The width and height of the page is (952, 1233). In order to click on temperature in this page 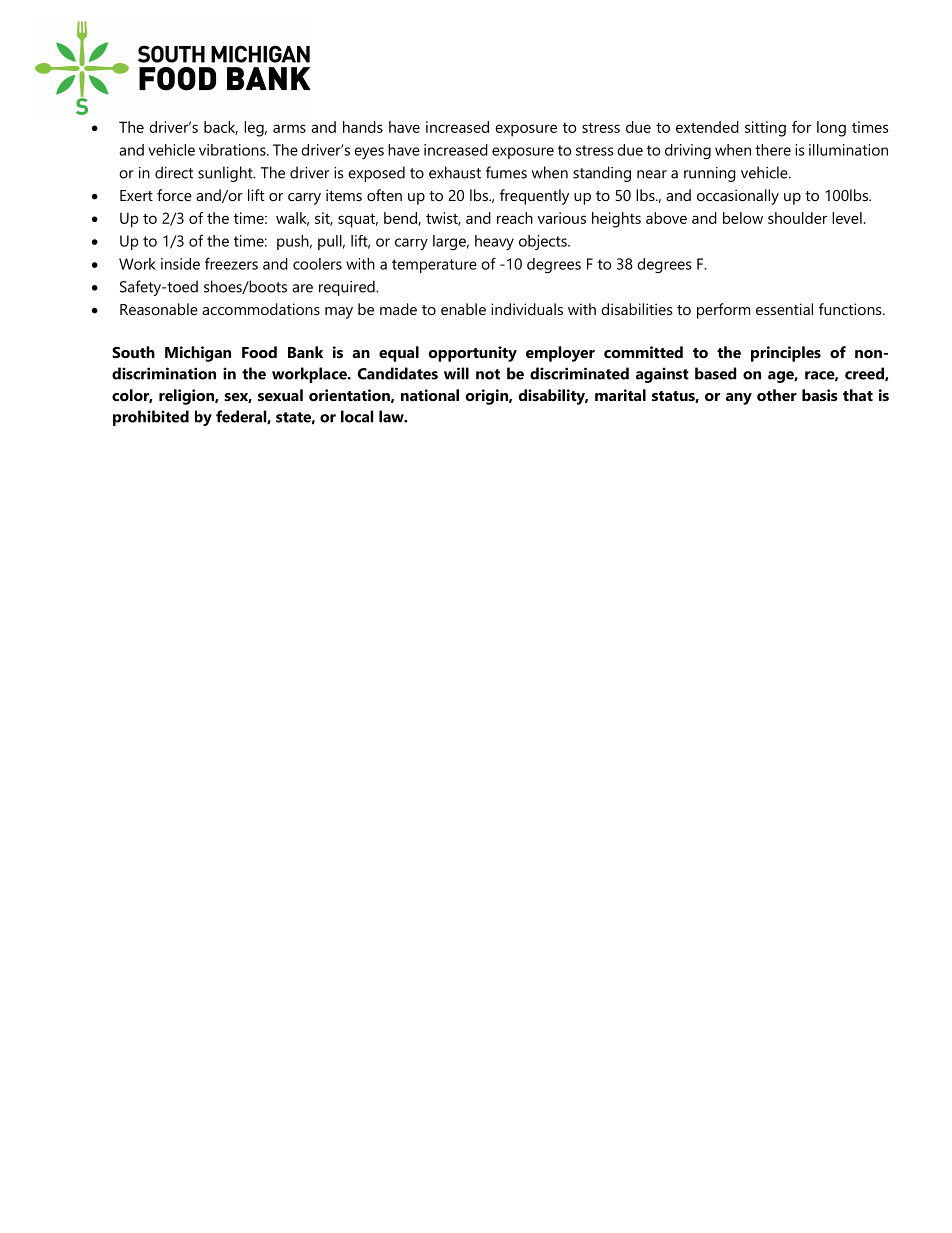, I will do `click(434, 266)`.
